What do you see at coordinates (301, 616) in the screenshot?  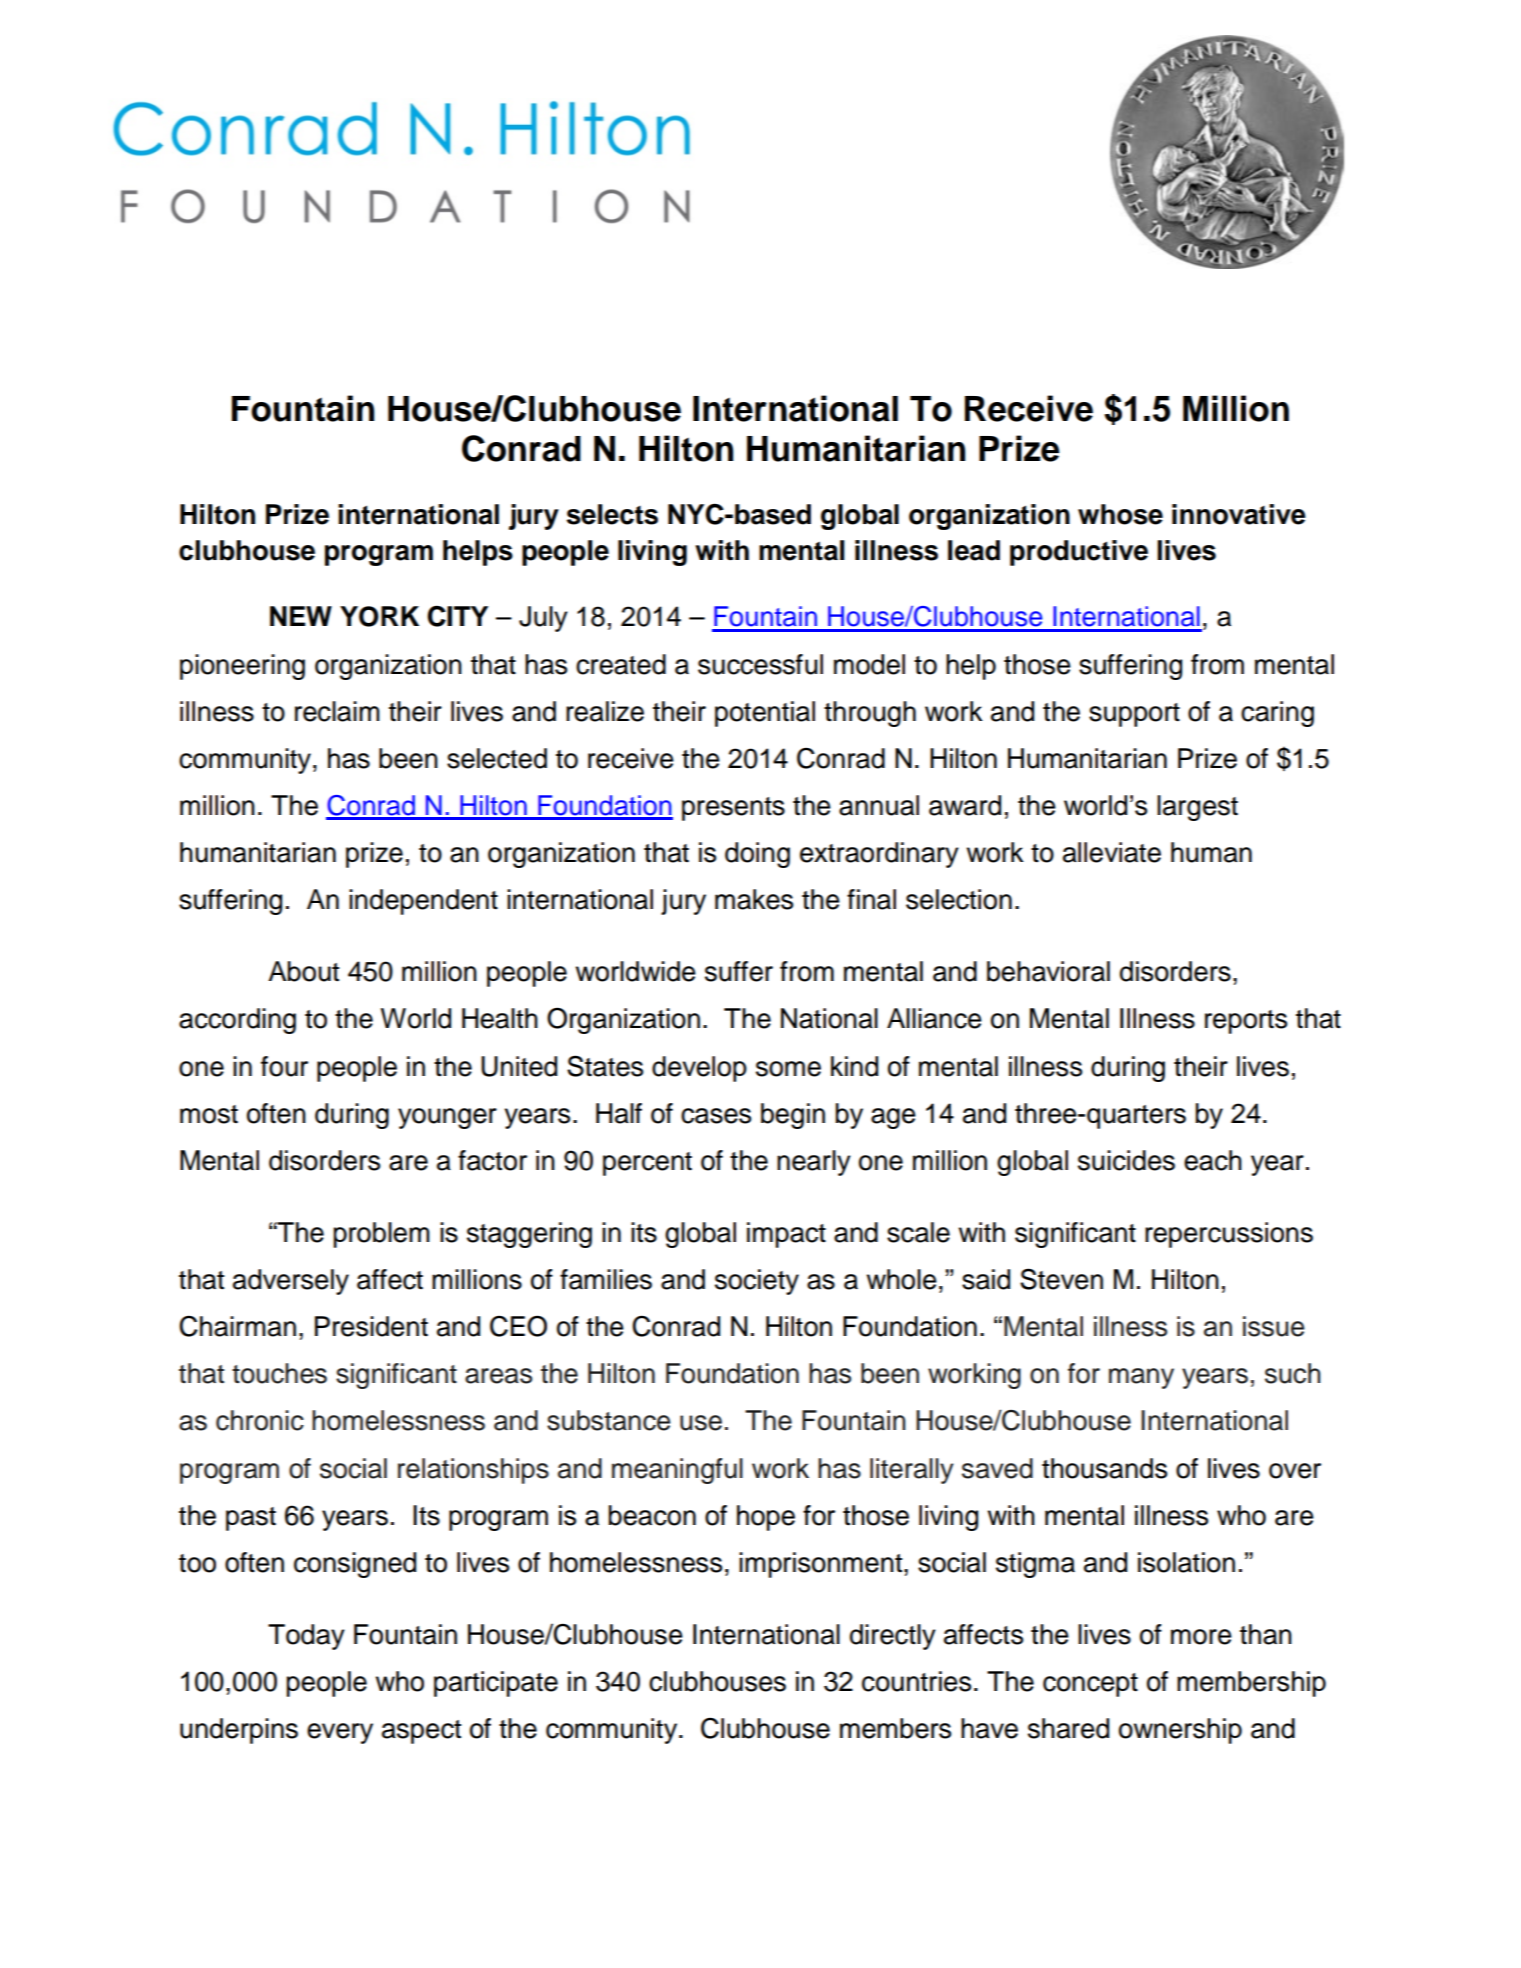 I see `NEW` at bounding box center [301, 616].
